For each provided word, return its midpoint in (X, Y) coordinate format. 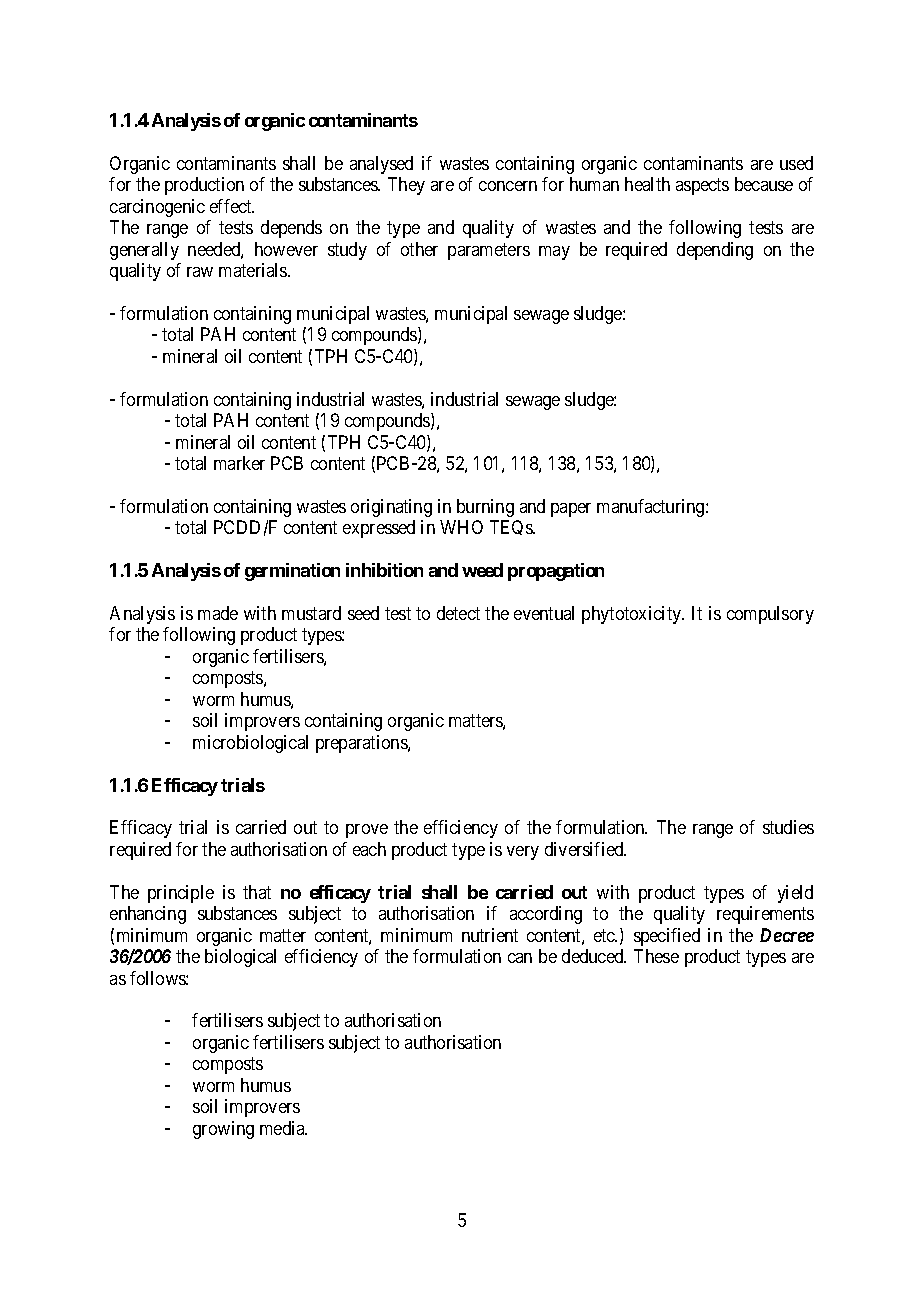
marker (239, 463)
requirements (765, 915)
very (523, 853)
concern (508, 186)
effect (232, 206)
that (257, 892)
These (656, 956)
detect (458, 613)
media (283, 1128)
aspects (702, 186)
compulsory (770, 615)
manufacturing (652, 508)
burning (485, 508)
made (218, 613)
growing (223, 1130)
